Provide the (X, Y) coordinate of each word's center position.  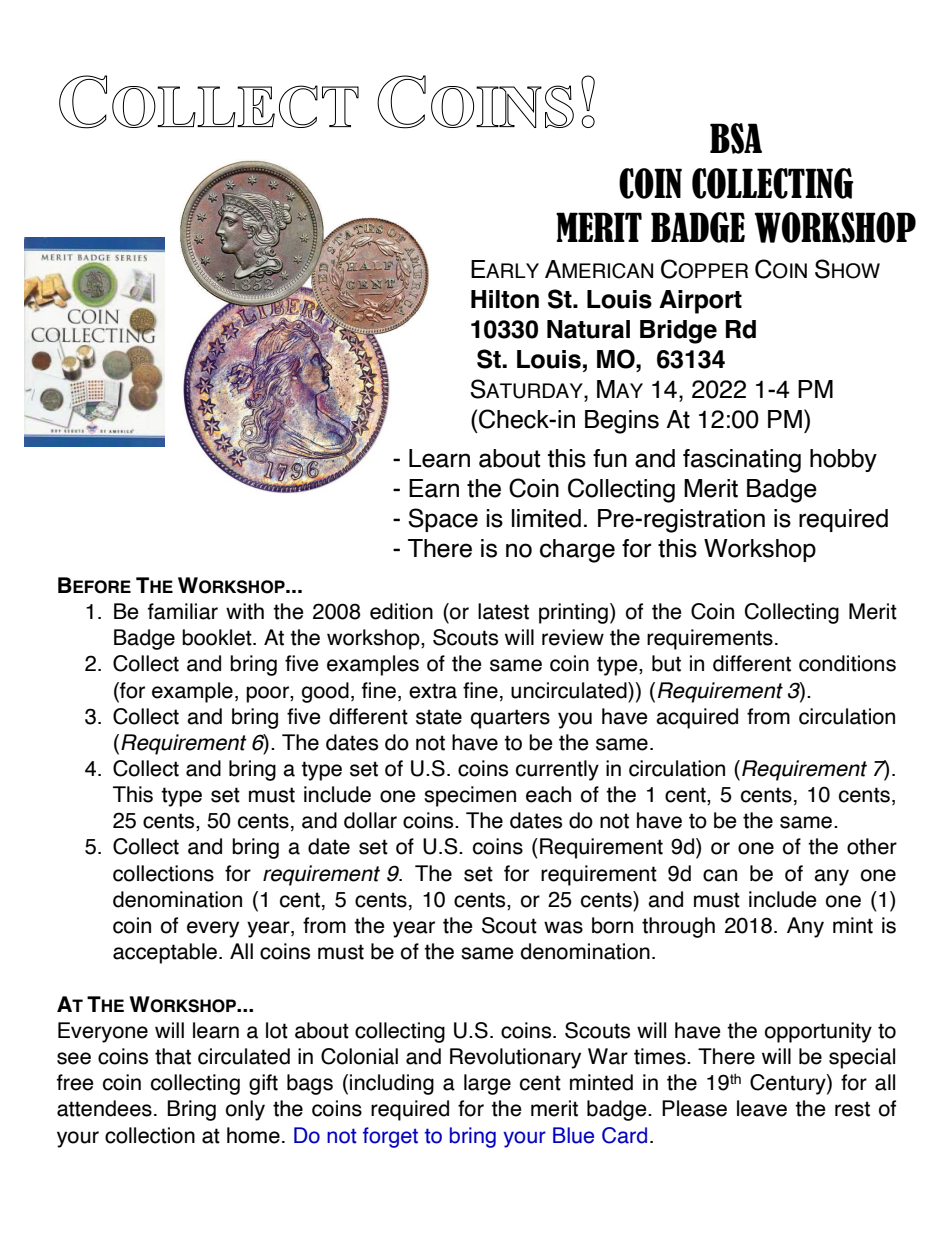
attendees (104, 1108)
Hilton (505, 299)
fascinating (742, 461)
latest (503, 611)
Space (443, 520)
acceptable (165, 953)
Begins (622, 422)
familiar (183, 611)
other (872, 846)
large (487, 1084)
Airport (700, 302)
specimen (470, 796)
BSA (736, 138)
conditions (847, 663)
